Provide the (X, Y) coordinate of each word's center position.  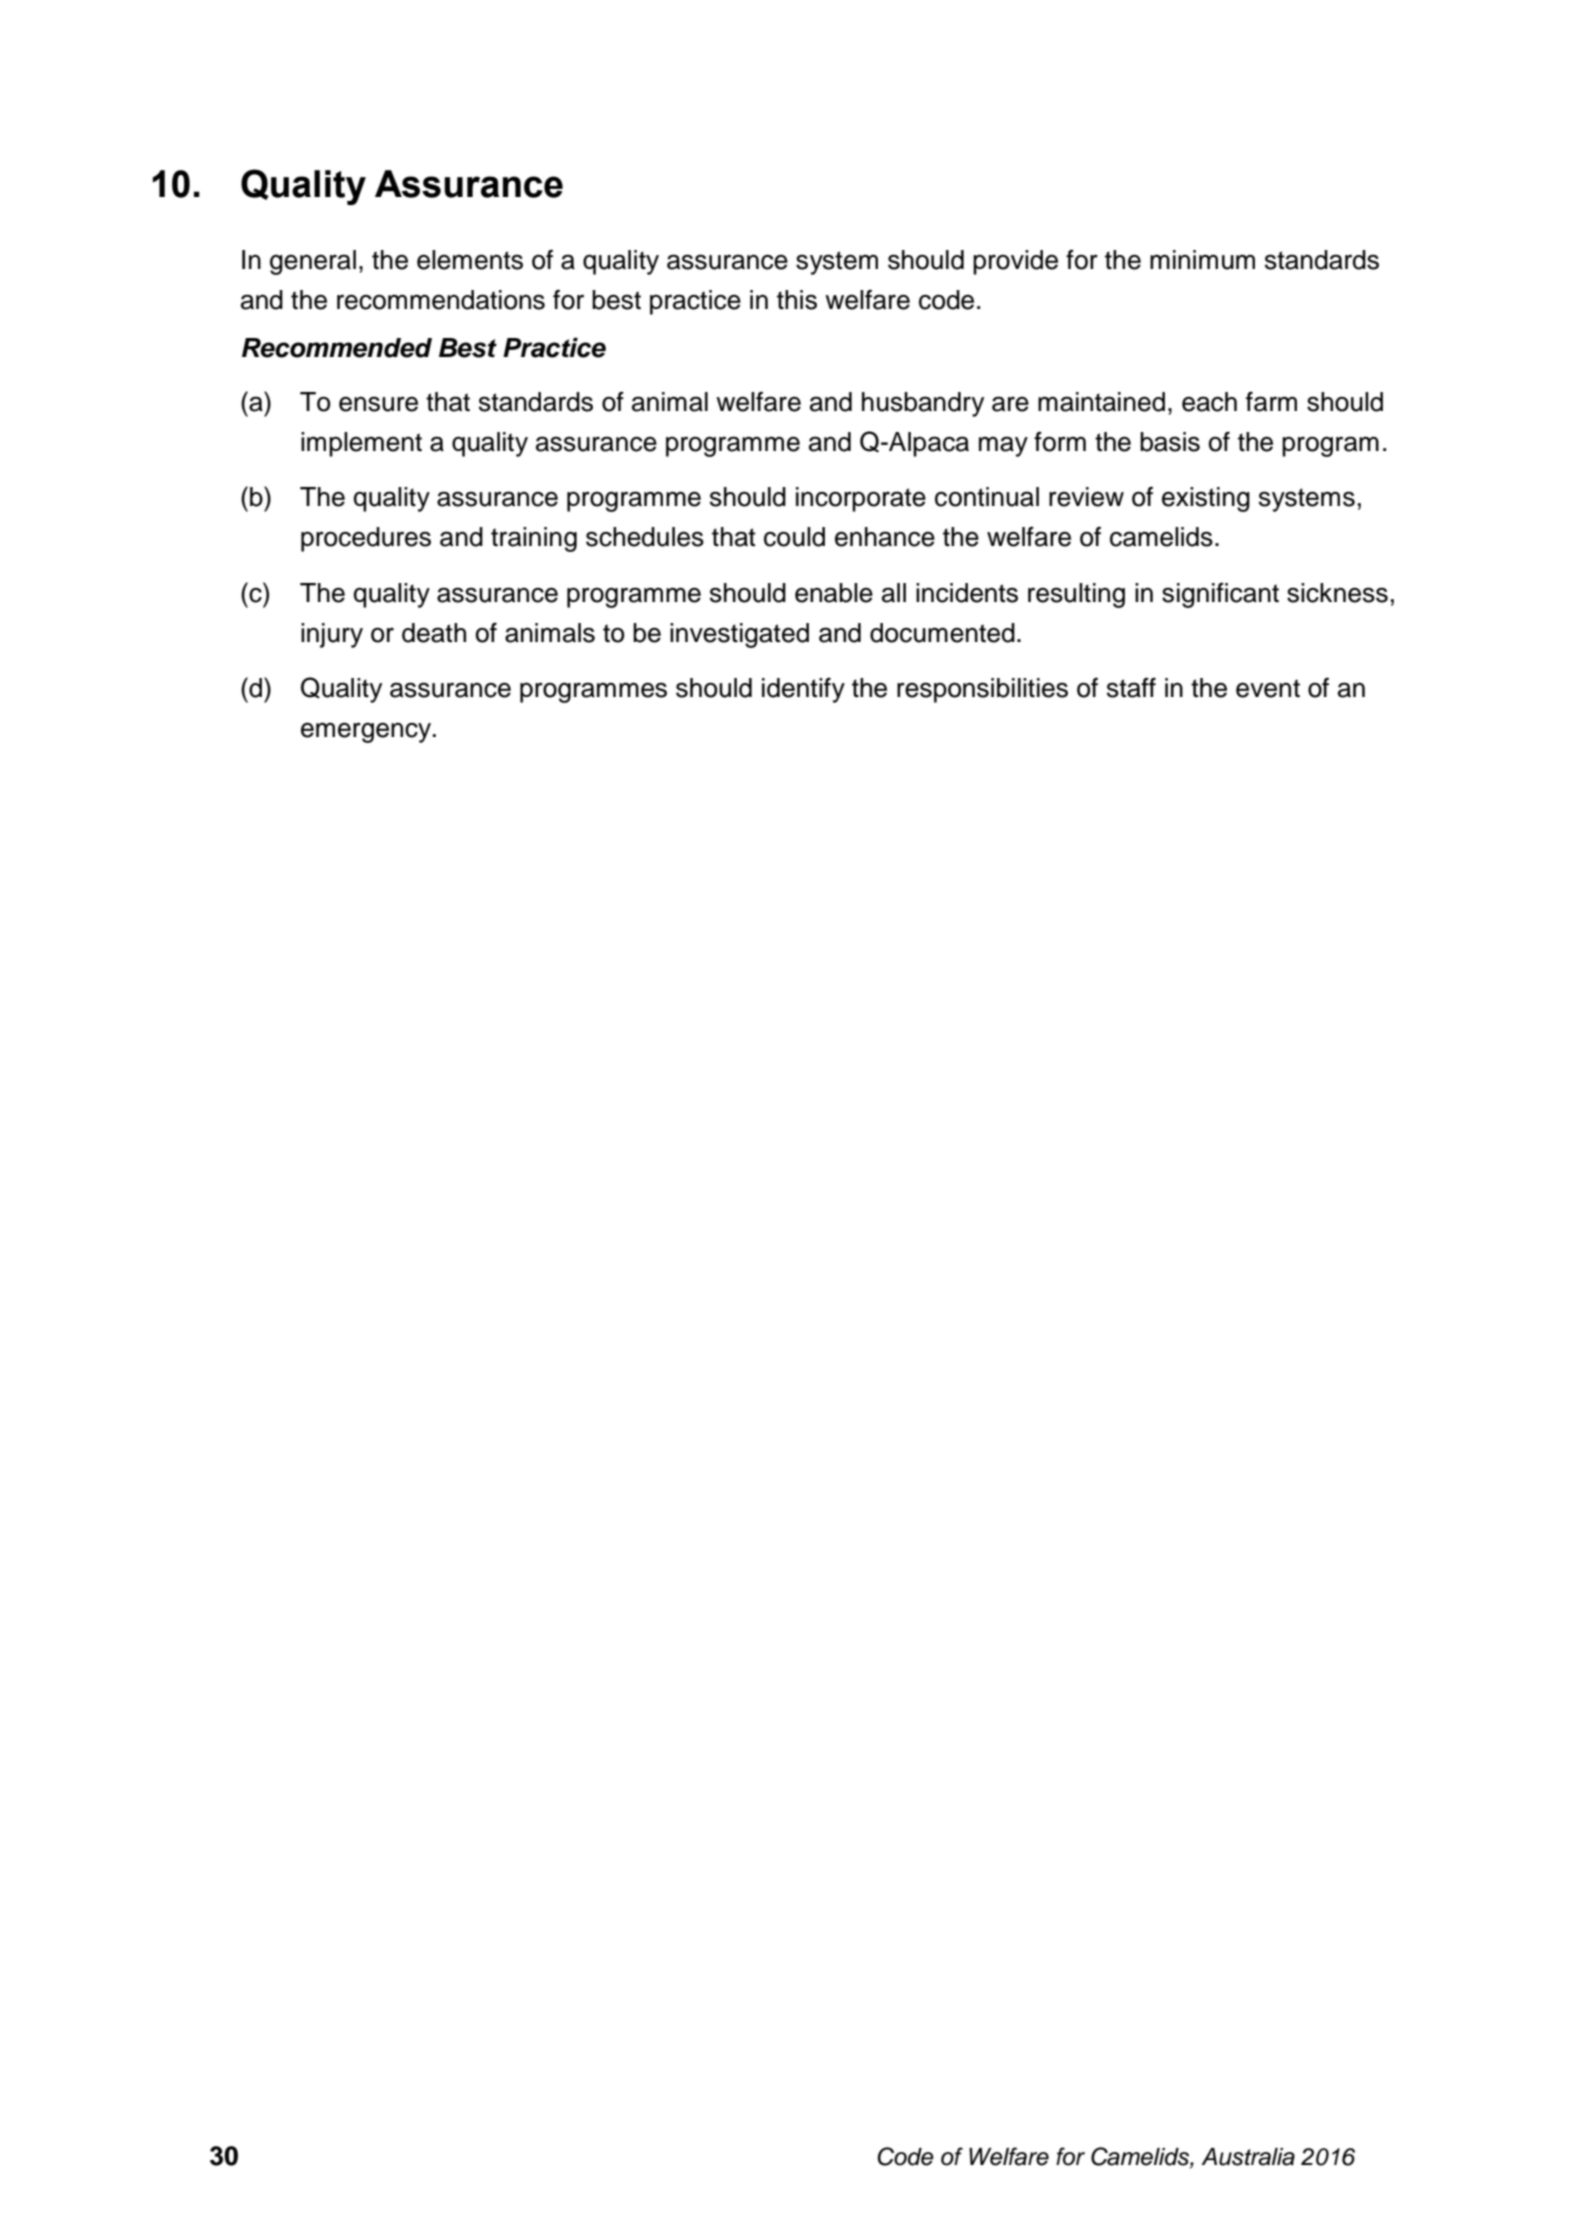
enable (834, 593)
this (797, 300)
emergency (367, 732)
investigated (739, 635)
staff (1131, 687)
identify (803, 690)
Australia (1248, 2157)
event (1268, 688)
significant (1220, 595)
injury (332, 635)
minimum (1202, 260)
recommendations (441, 300)
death (434, 633)
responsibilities (982, 690)
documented (942, 633)
